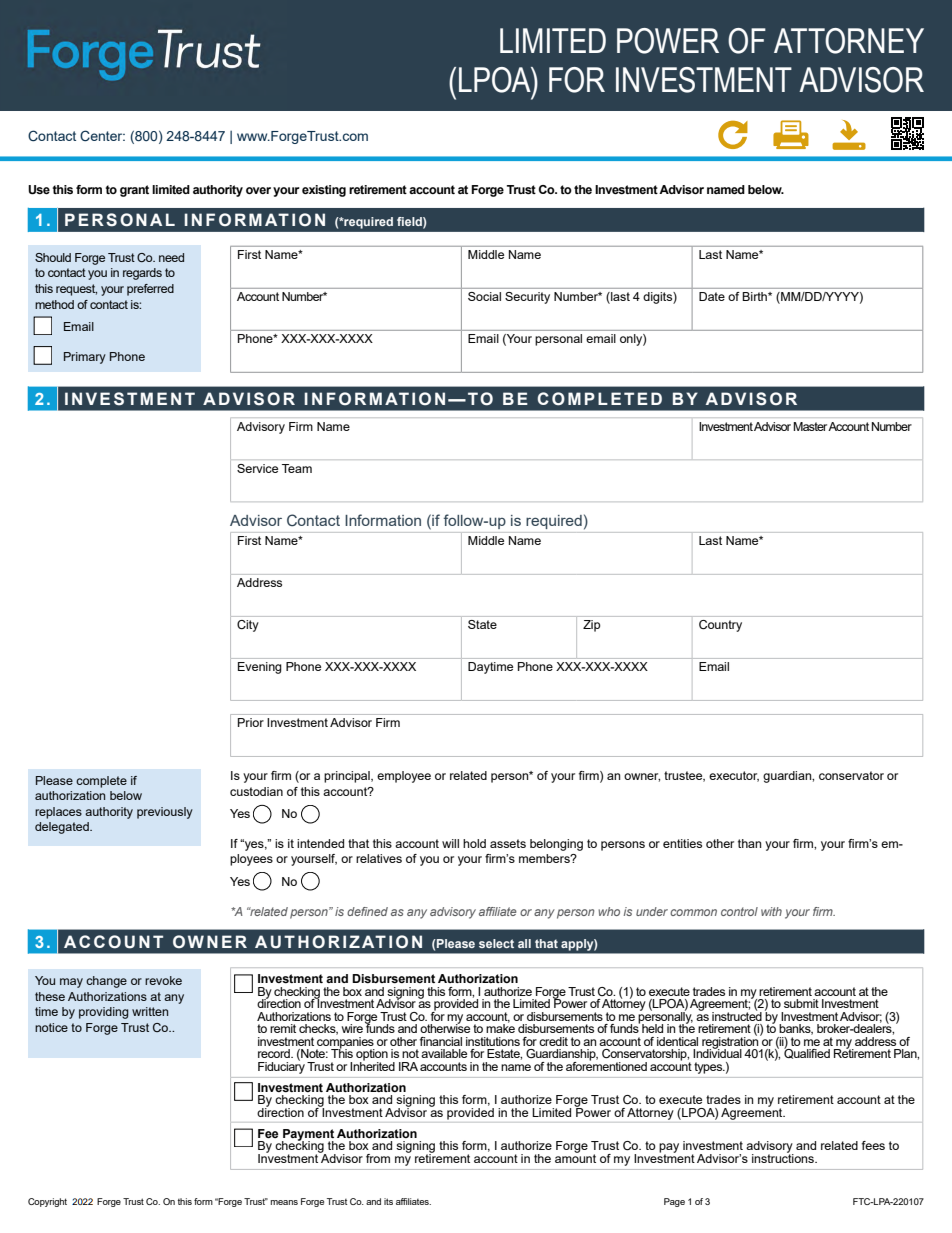 The image size is (952, 1233). What do you see at coordinates (165, 813) in the screenshot?
I see `previously` at bounding box center [165, 813].
